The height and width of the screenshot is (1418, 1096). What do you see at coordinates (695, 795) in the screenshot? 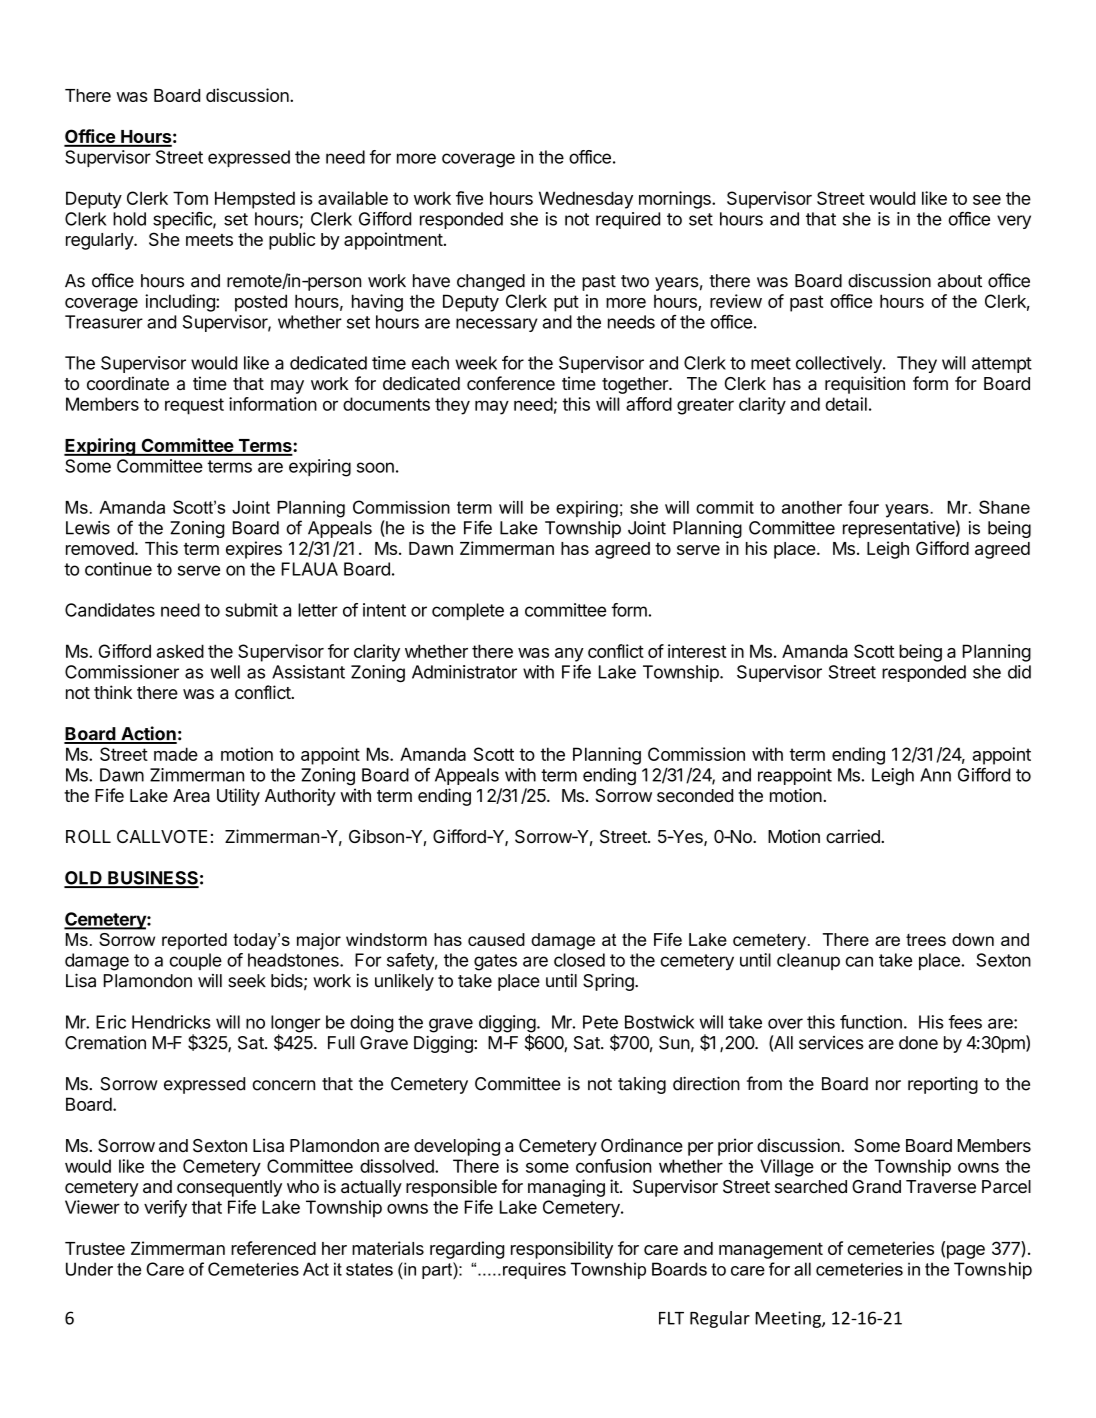
I see `seconded` at bounding box center [695, 795].
